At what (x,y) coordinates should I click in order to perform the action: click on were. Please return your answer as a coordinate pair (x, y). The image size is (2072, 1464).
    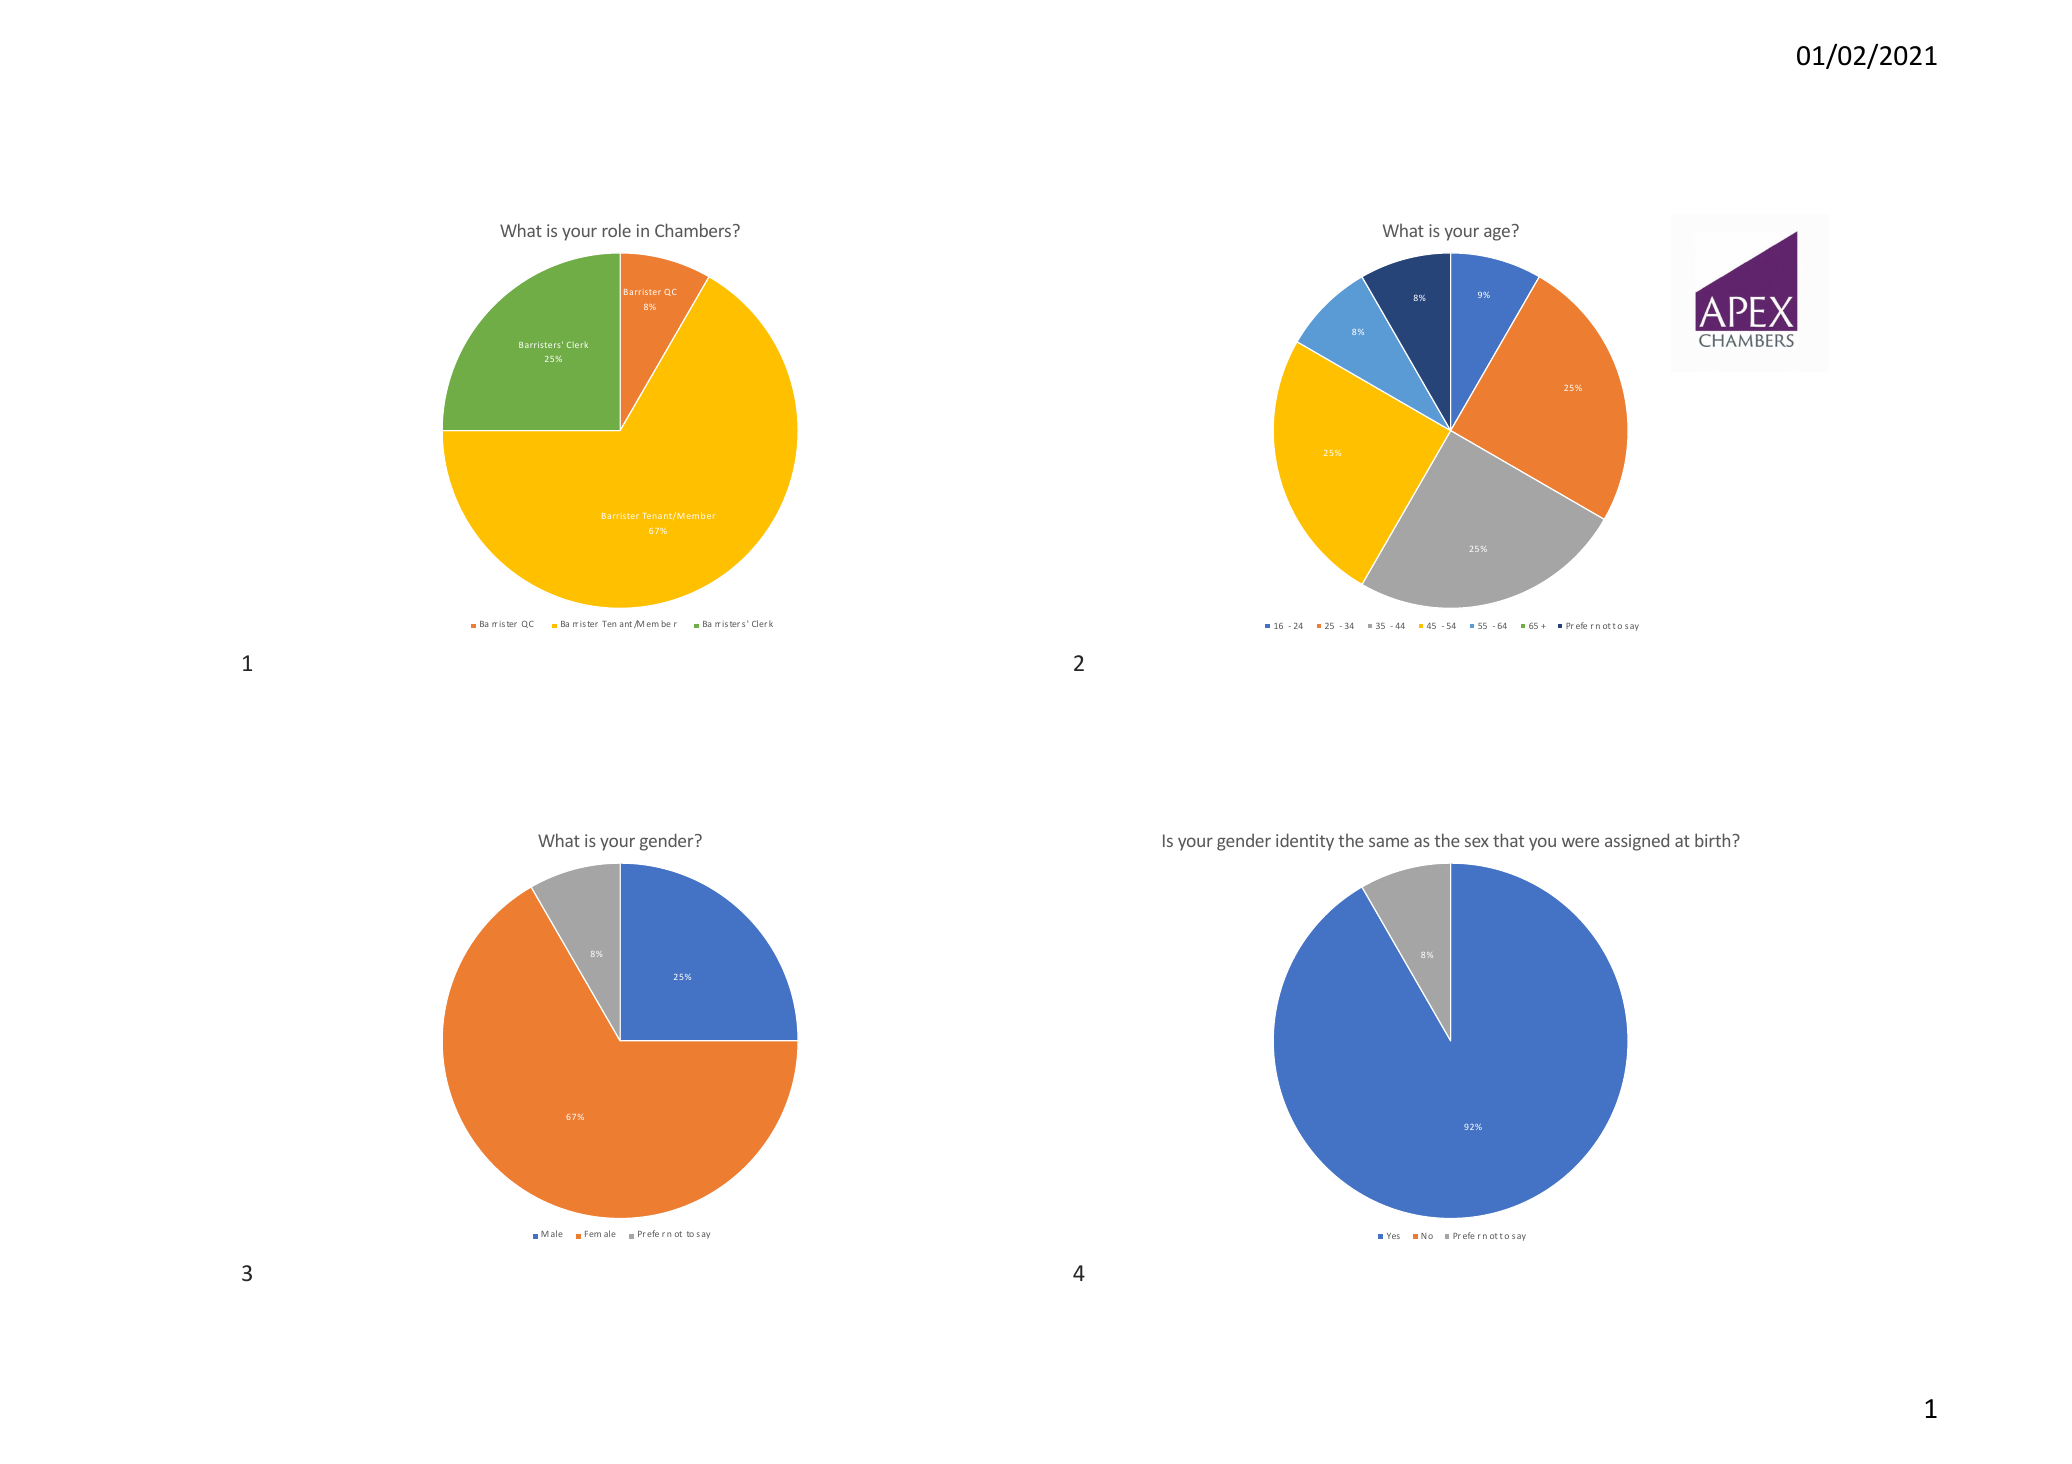
    Looking at the image, I should click on (1580, 842).
